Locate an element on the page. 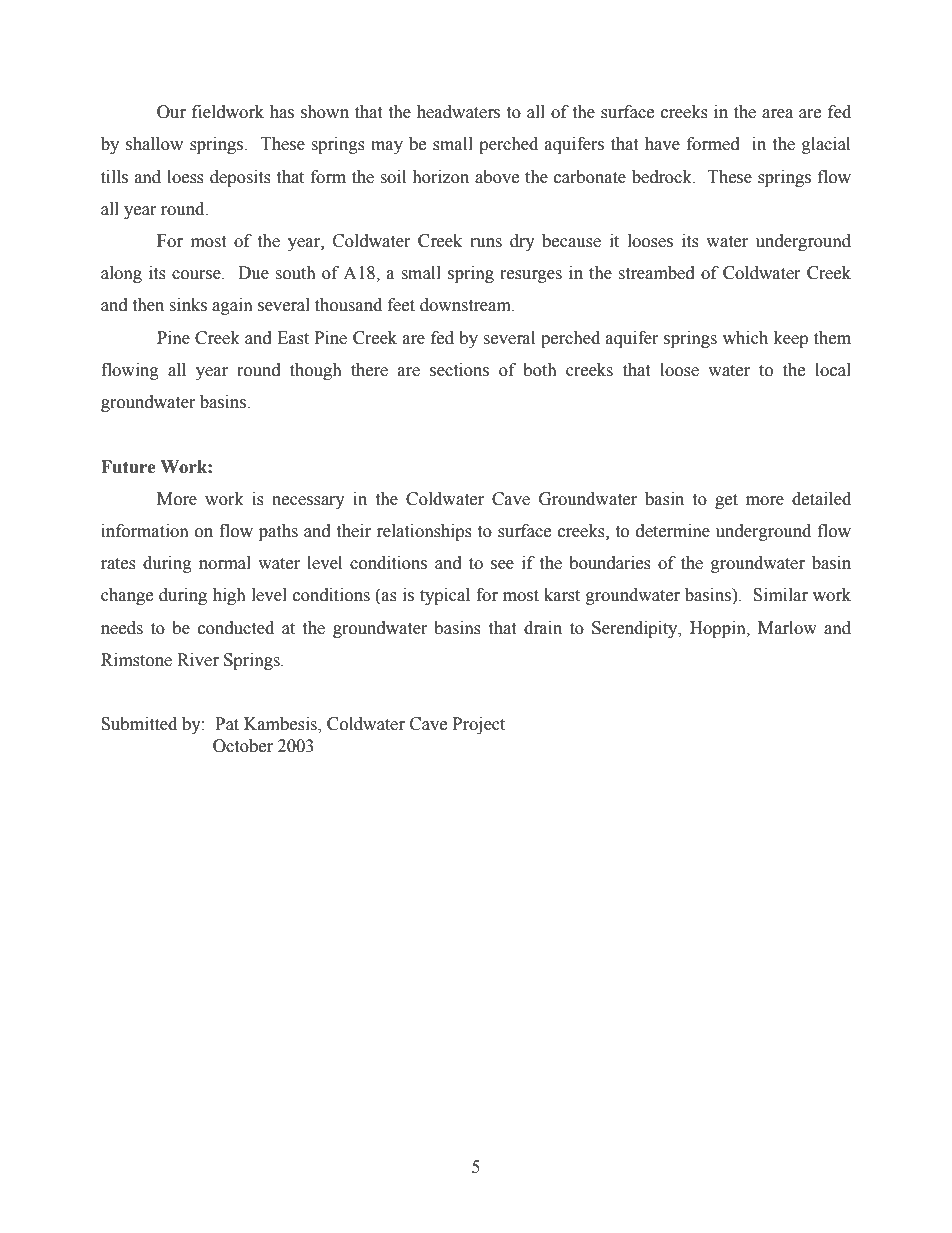 The width and height of the image is (952, 1233). Similar is located at coordinates (780, 595).
